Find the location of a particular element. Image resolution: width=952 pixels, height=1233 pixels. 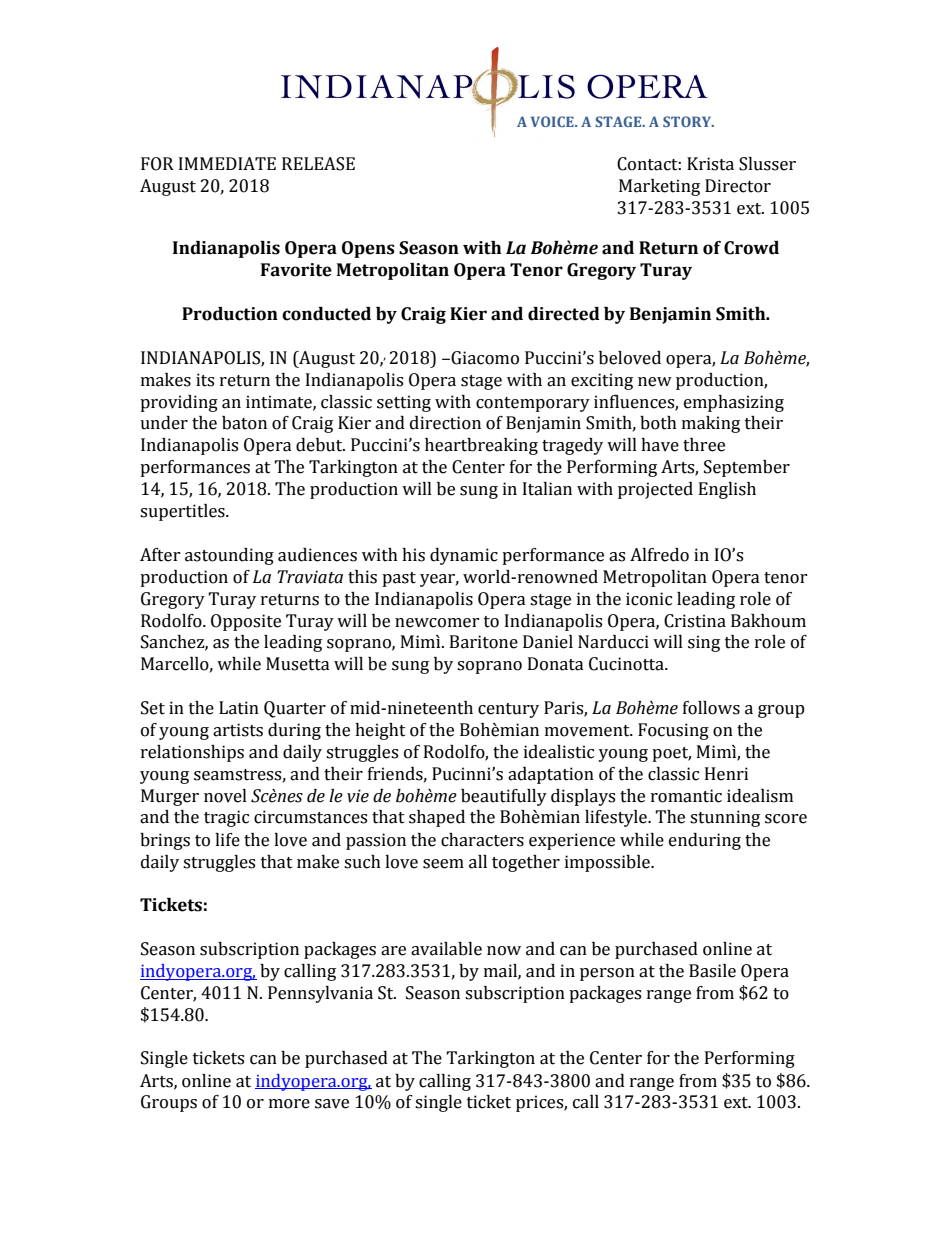

follows is located at coordinates (711, 708).
